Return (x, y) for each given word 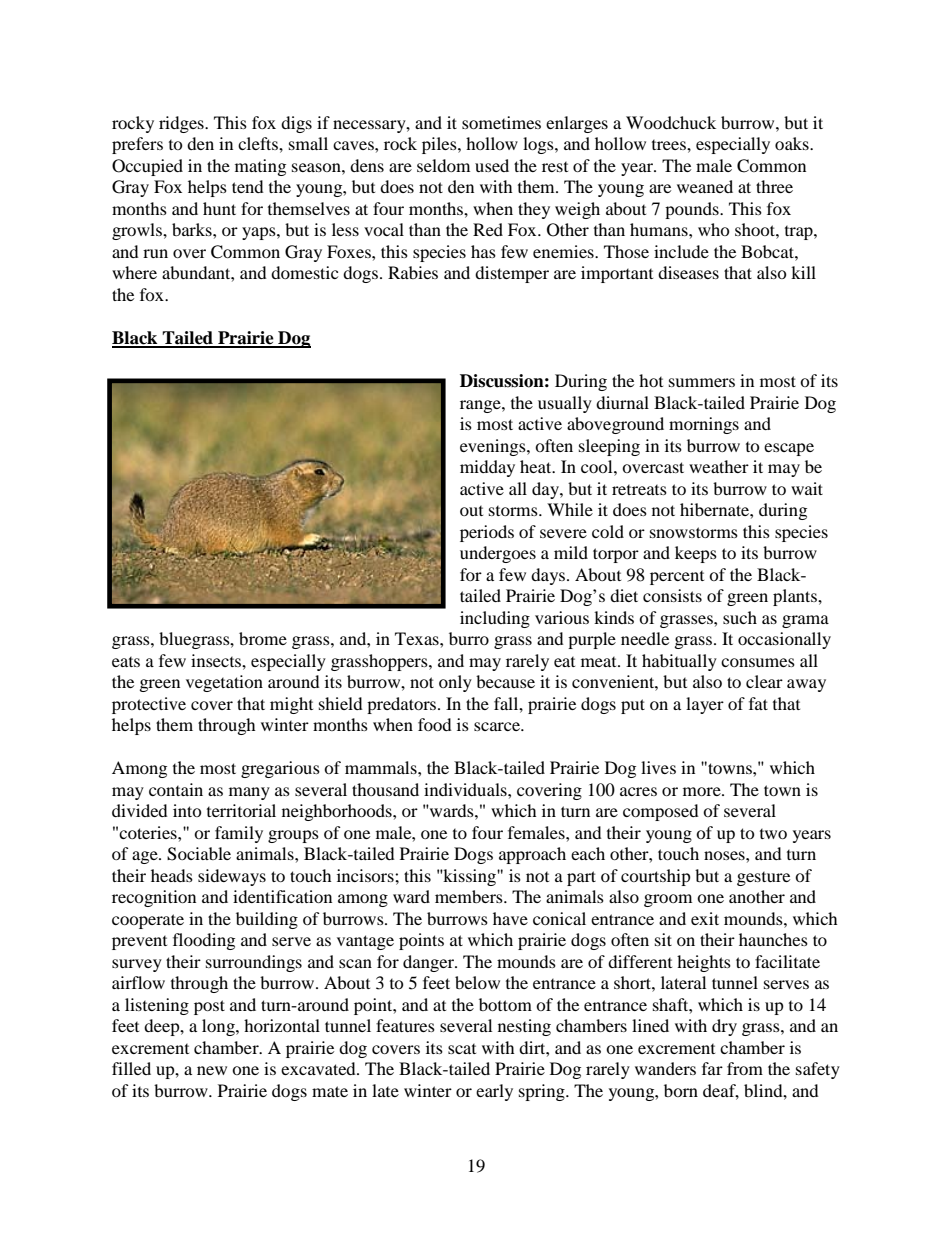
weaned (705, 186)
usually (565, 404)
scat (462, 1049)
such (740, 617)
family (239, 834)
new (212, 1070)
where (134, 272)
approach (532, 855)
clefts (259, 143)
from (745, 1068)
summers (702, 382)
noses (725, 855)
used (492, 165)
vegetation (224, 683)
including (495, 619)
